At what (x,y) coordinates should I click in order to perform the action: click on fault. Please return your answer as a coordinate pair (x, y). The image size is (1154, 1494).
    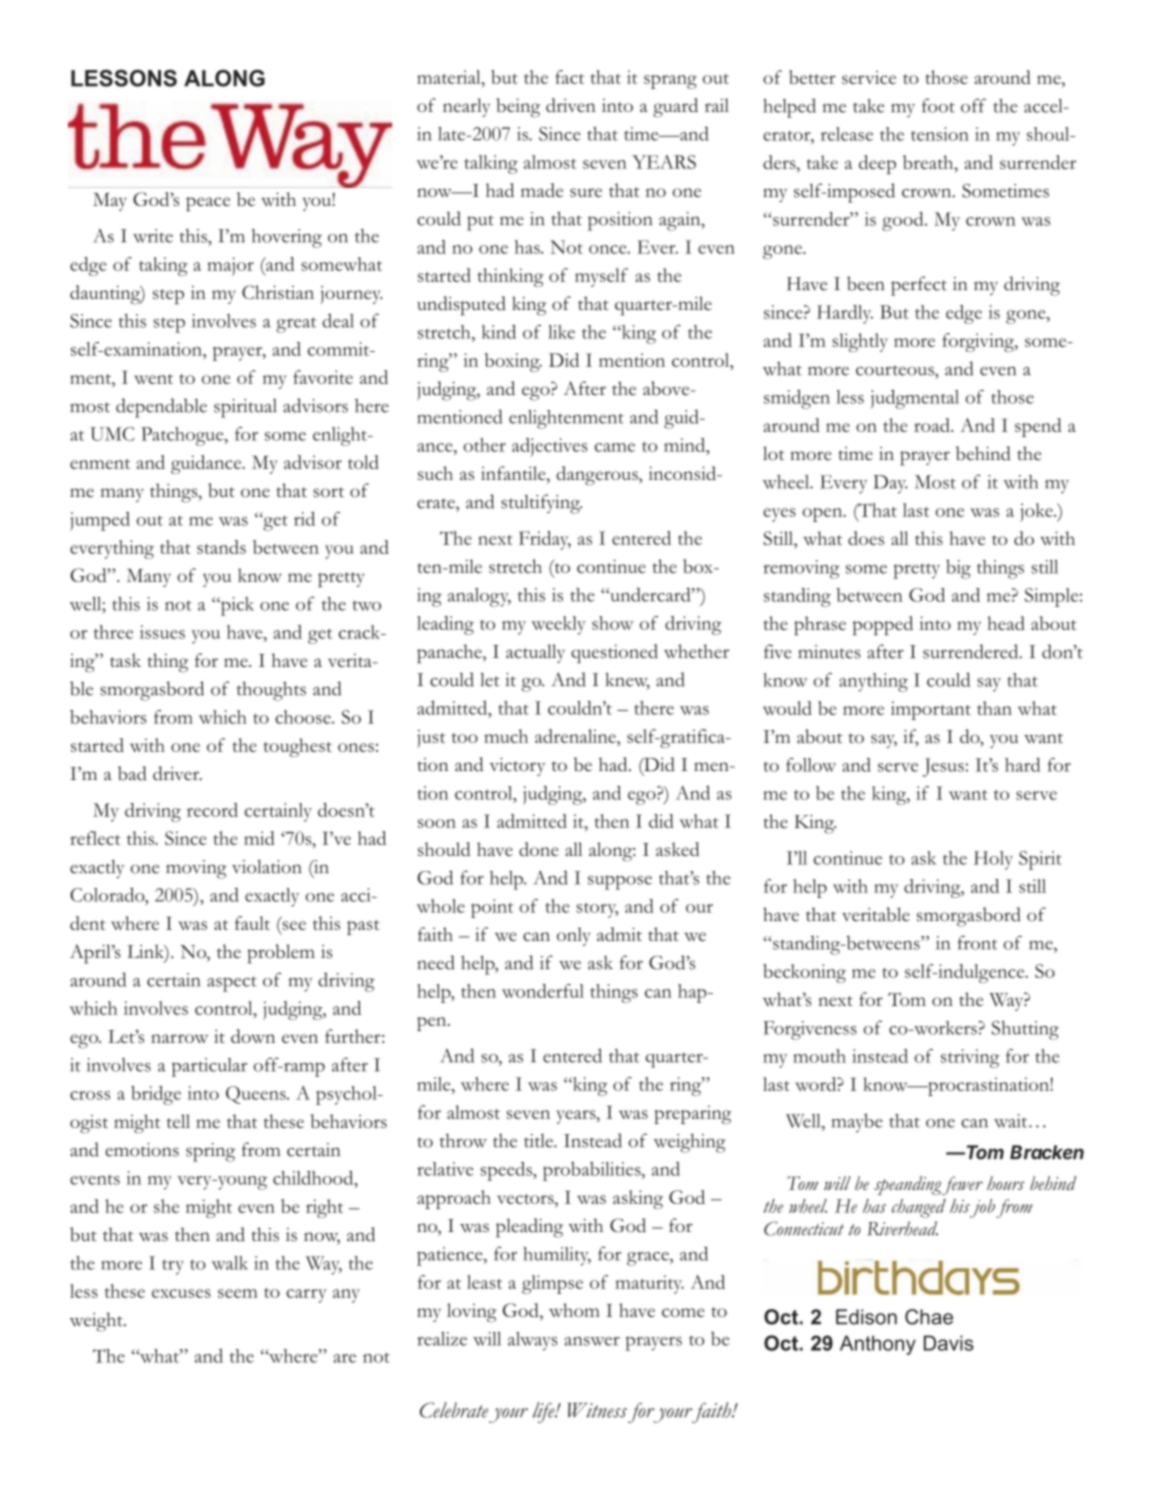
    Looking at the image, I should click on (252, 923).
